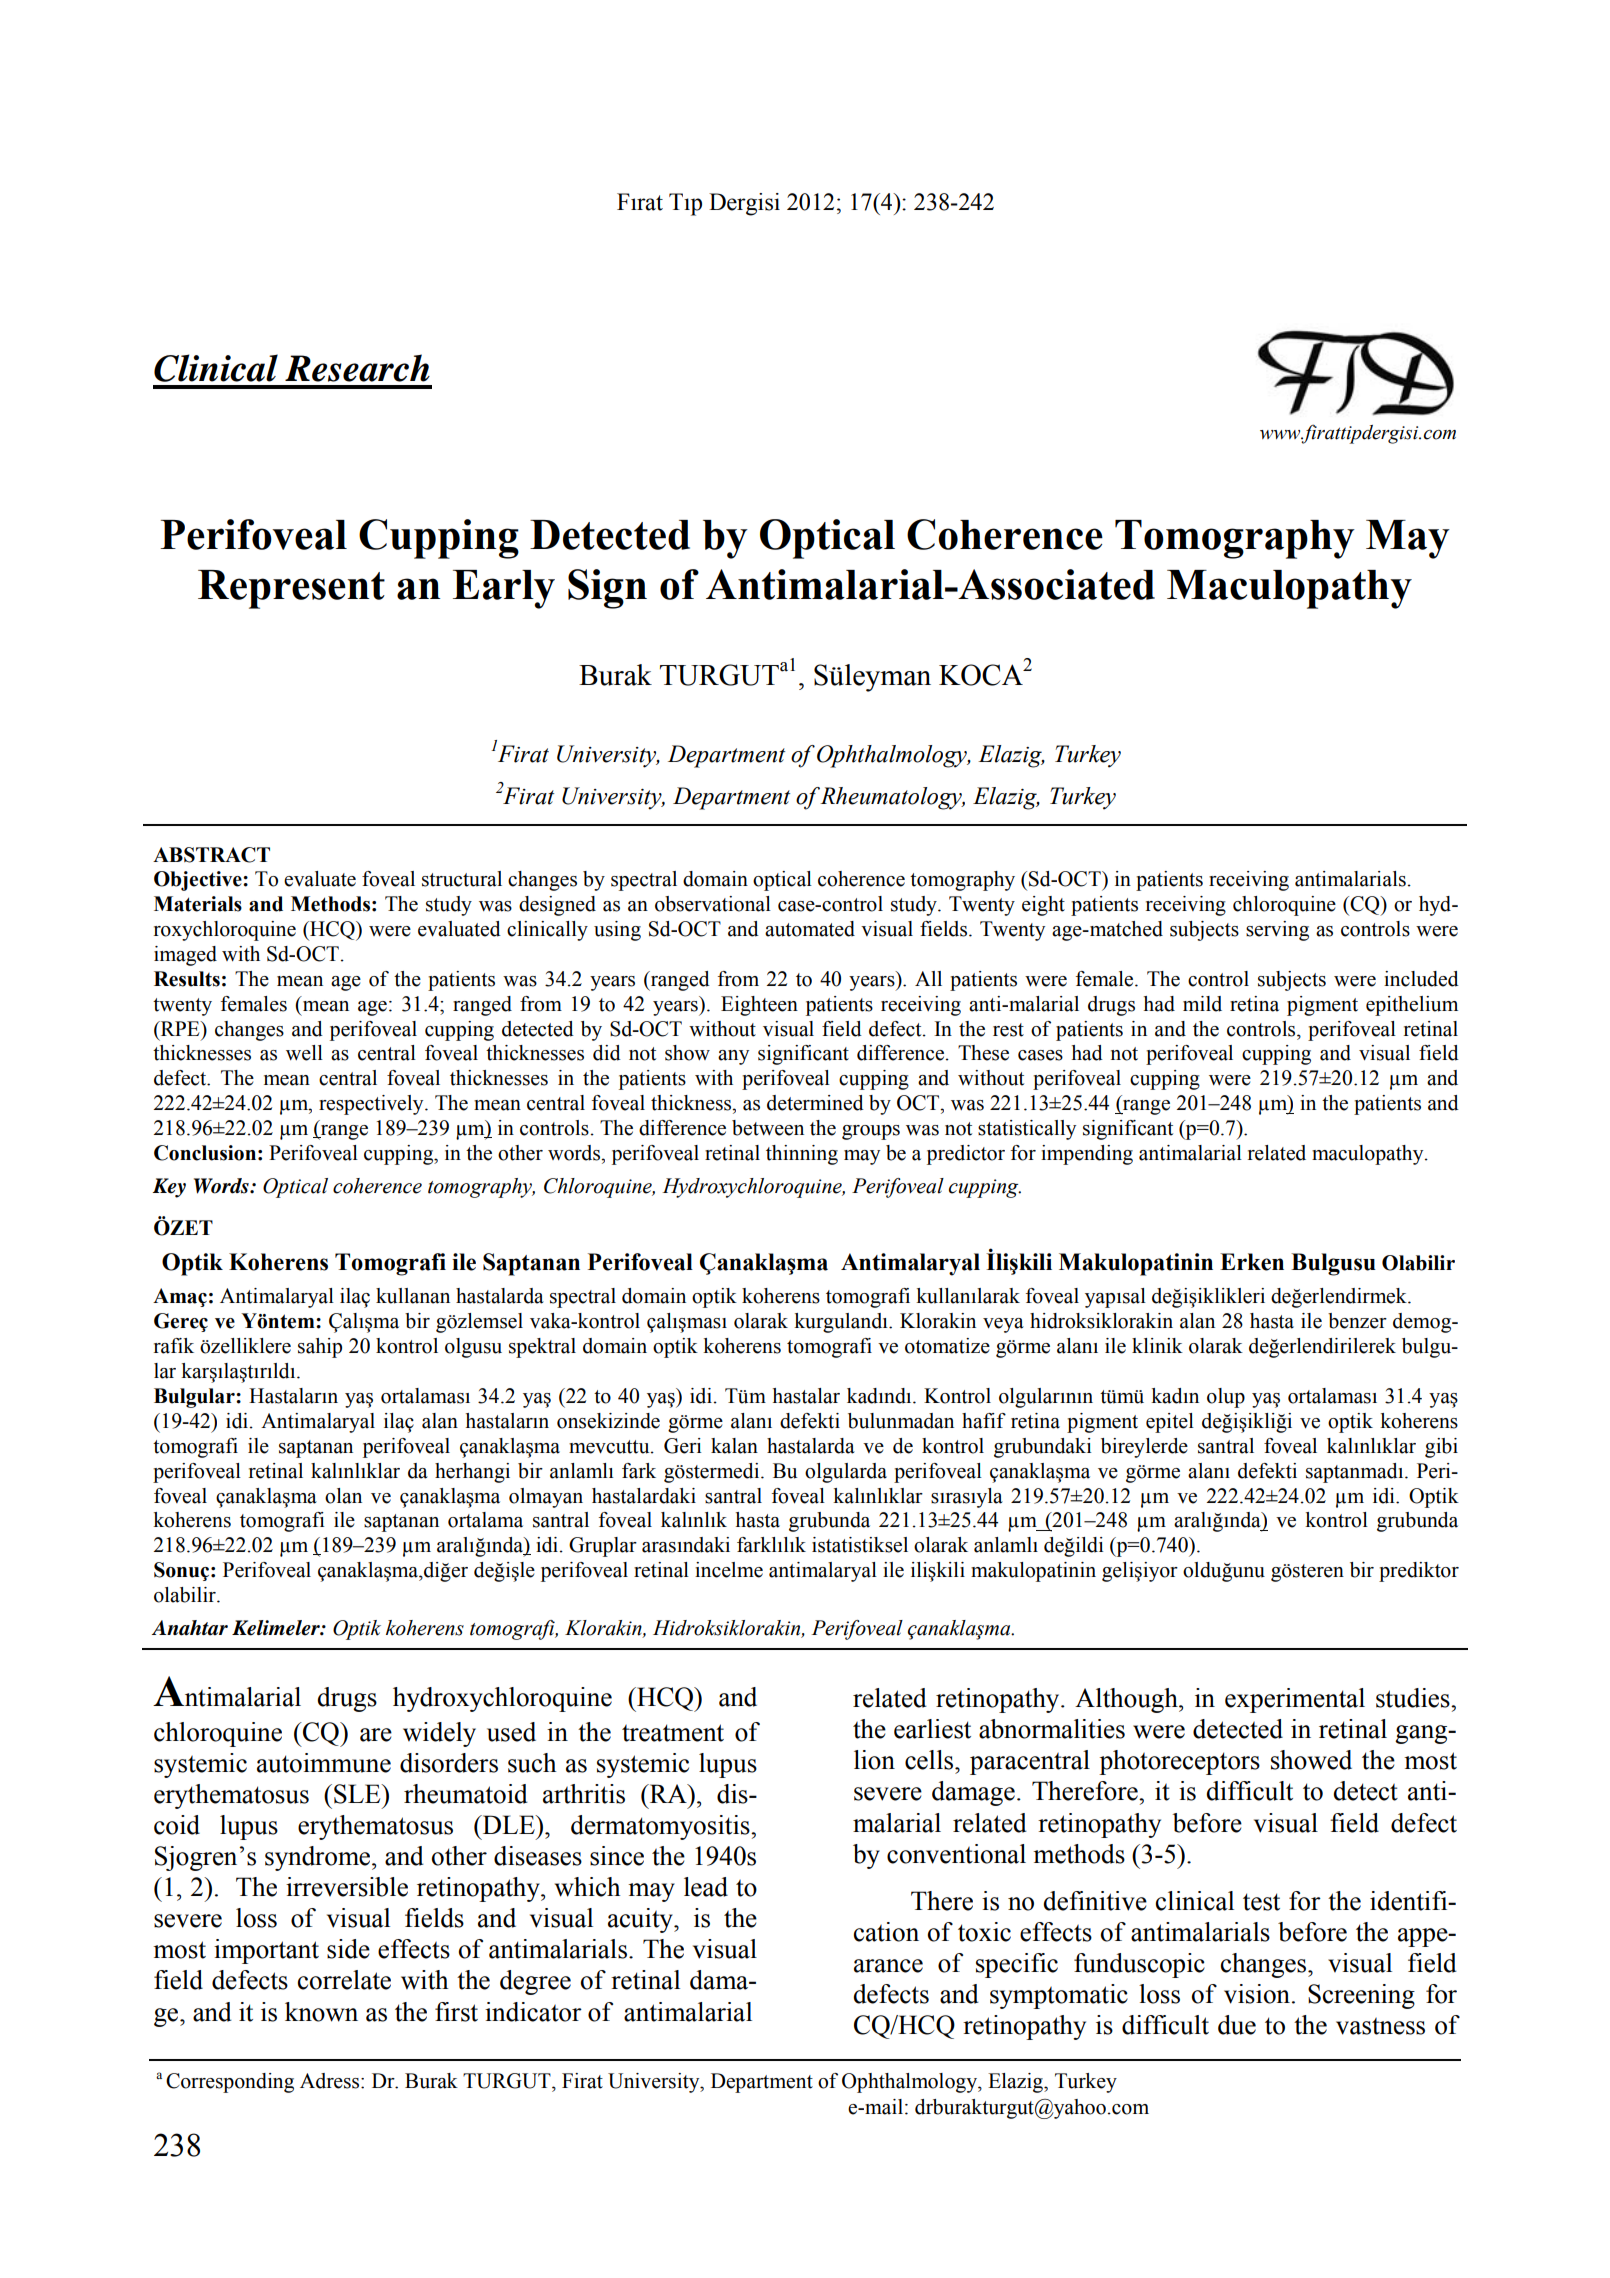 Image resolution: width=1610 pixels, height=2278 pixels. Describe the element at coordinates (641, 1920) in the screenshot. I see `acuity` at that location.
